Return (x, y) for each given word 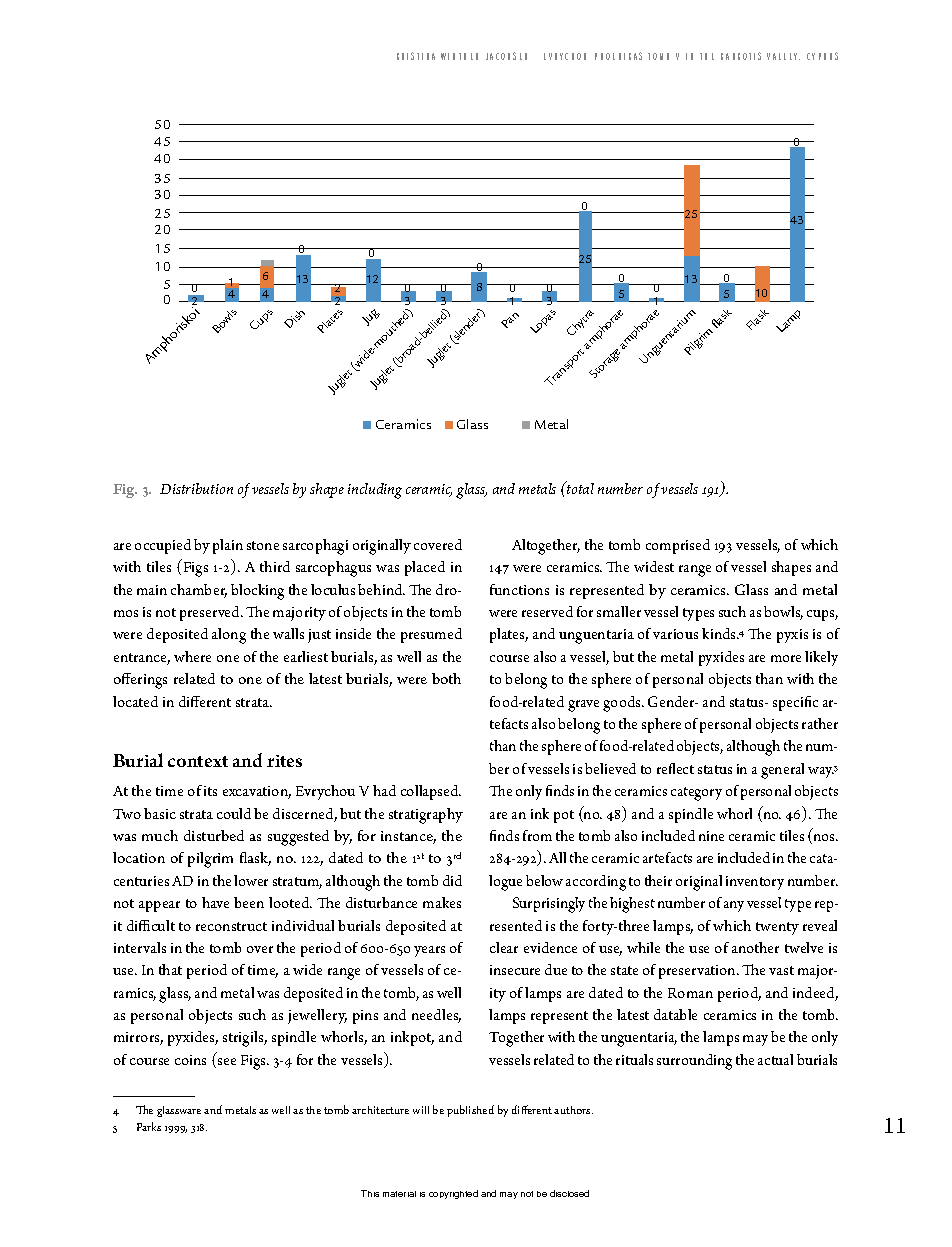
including (375, 491)
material (399, 1194)
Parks (149, 1126)
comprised (678, 546)
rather (820, 723)
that (170, 969)
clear (504, 947)
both (446, 678)
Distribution (196, 488)
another (755, 947)
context (198, 761)
